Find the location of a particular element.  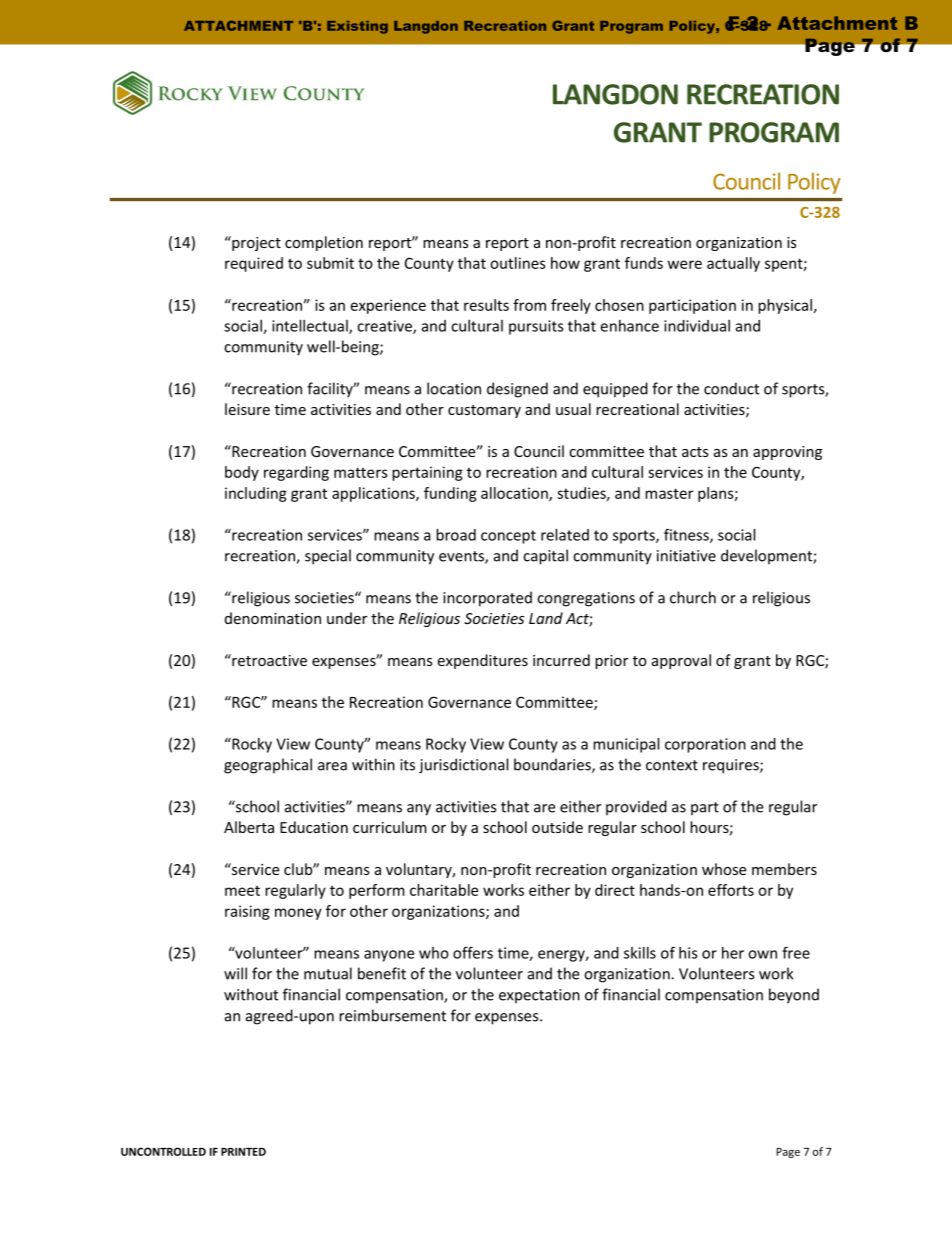

conduct is located at coordinates (731, 388).
